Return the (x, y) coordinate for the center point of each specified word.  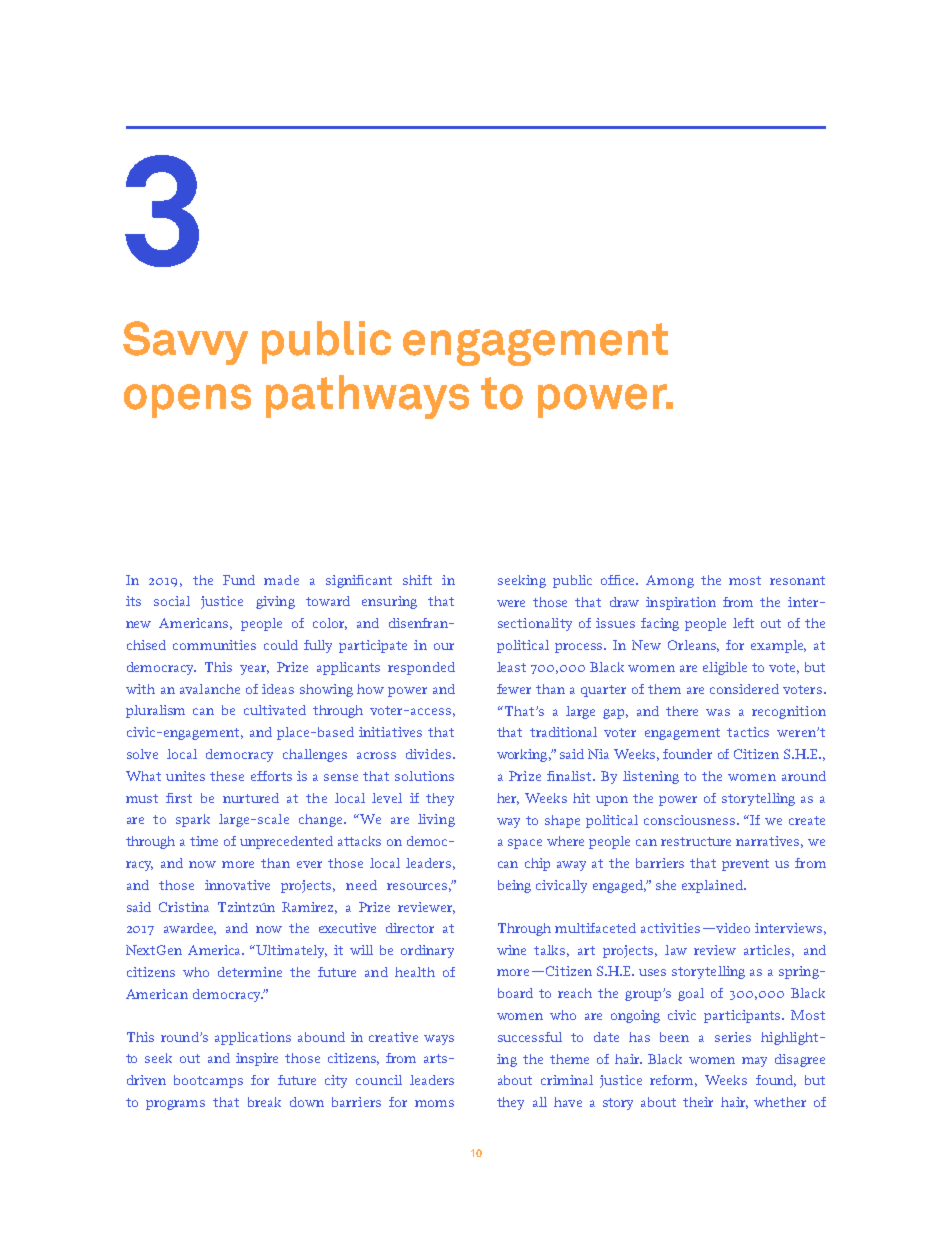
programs (175, 1105)
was (718, 712)
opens (187, 401)
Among (670, 581)
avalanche (210, 689)
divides (428, 754)
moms (434, 1103)
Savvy (185, 343)
